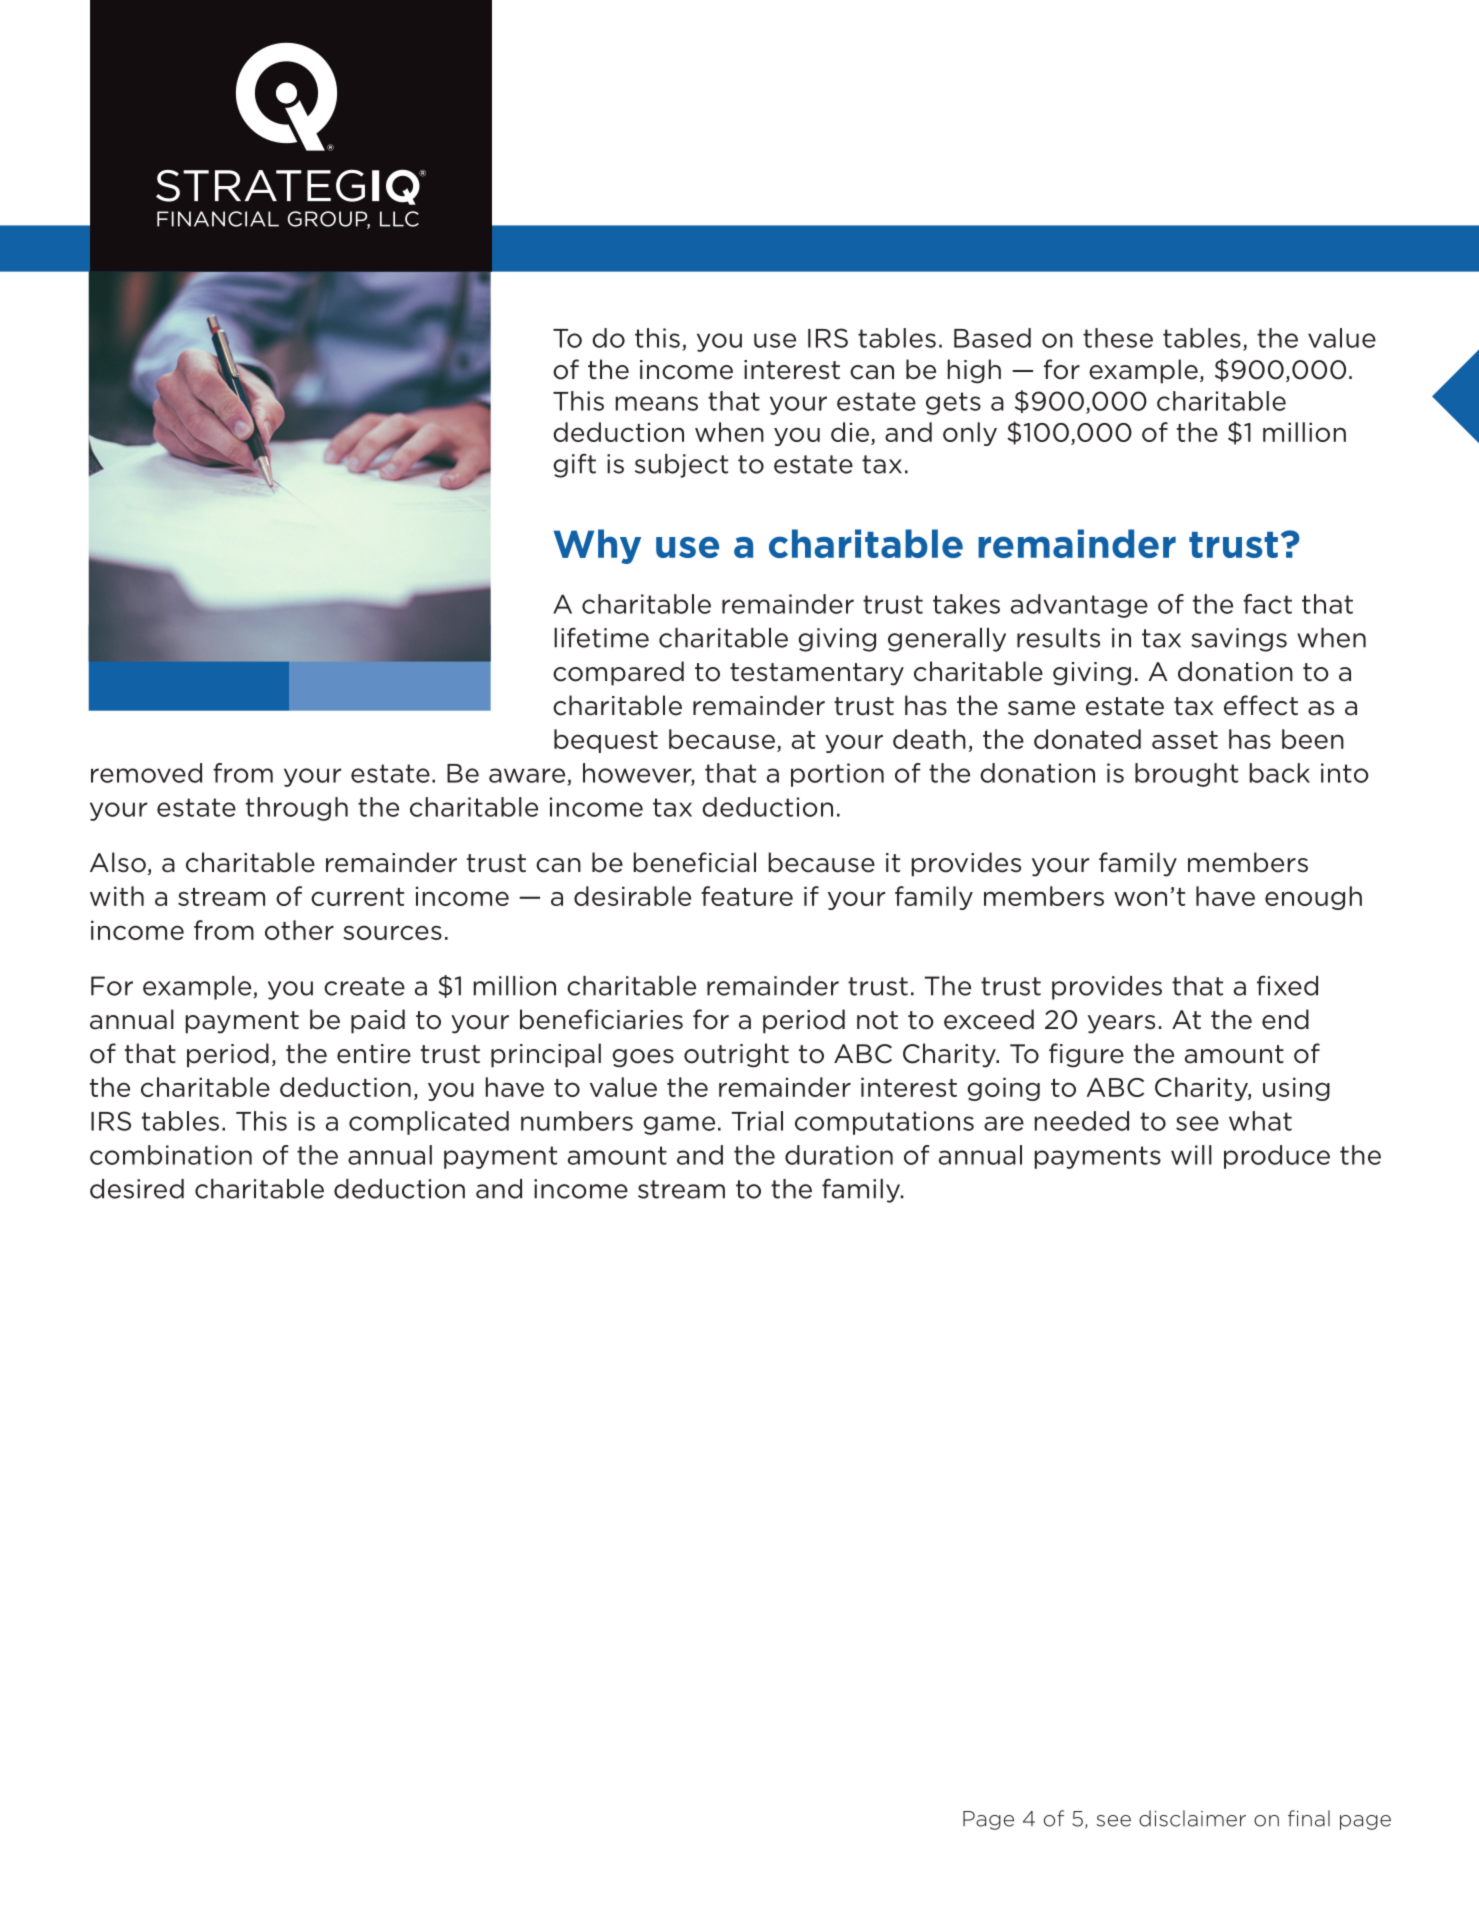  Describe the element at coordinates (374, 1054) in the page. I see `entire` at that location.
